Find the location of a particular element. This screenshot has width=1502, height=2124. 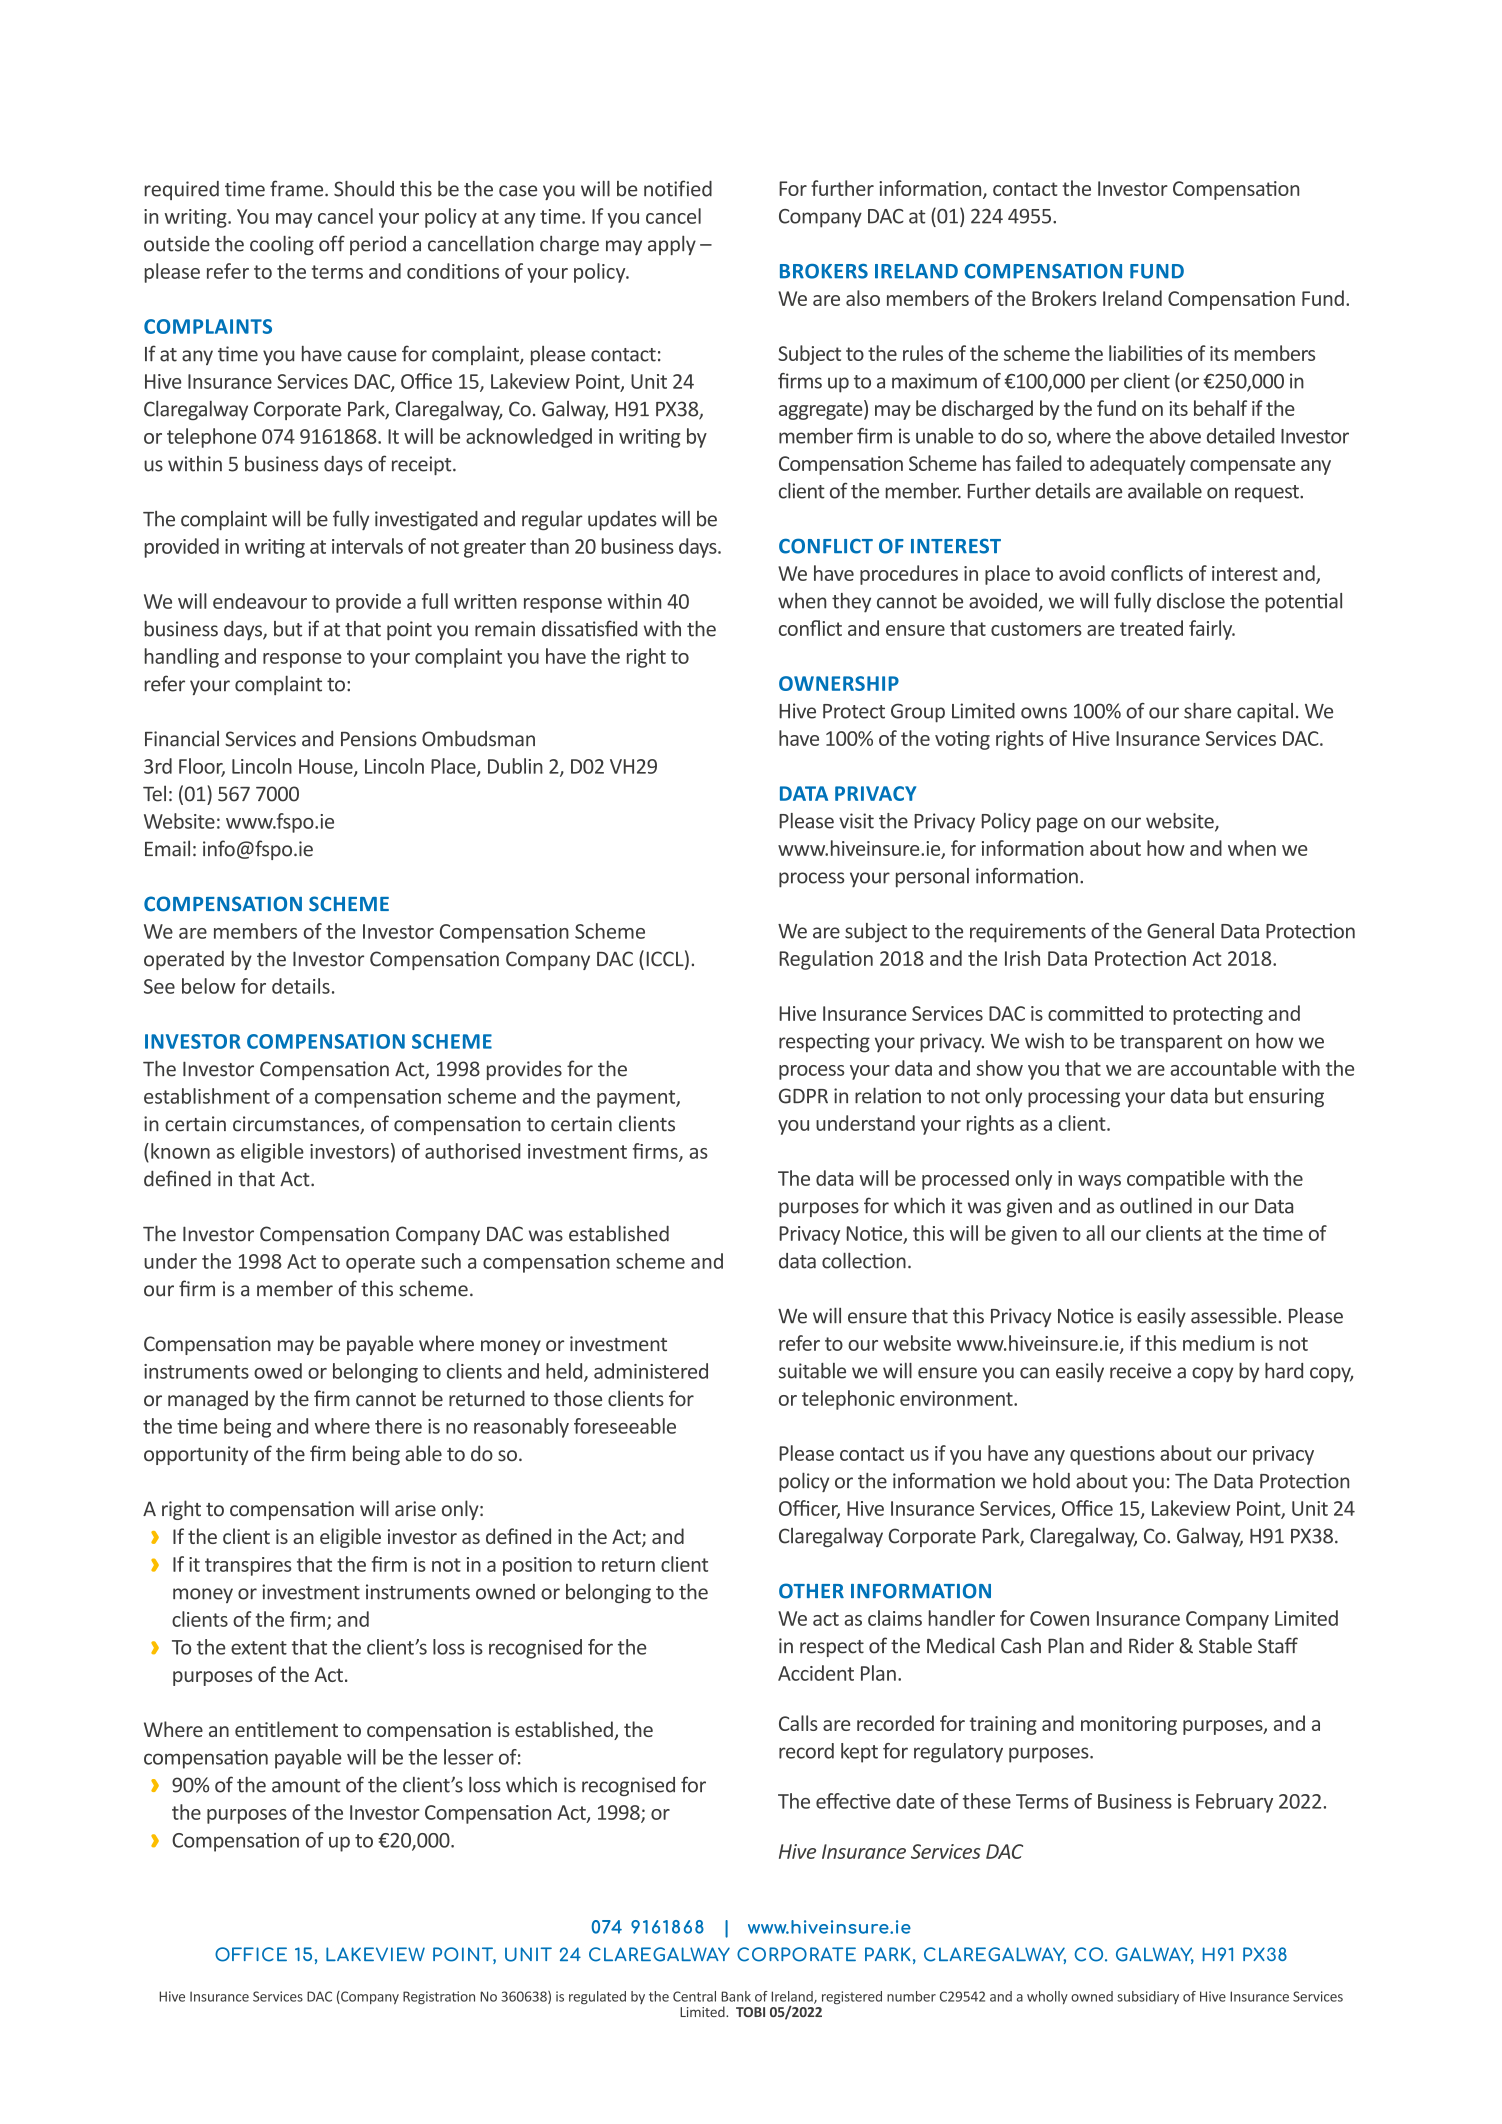

receive is located at coordinates (1140, 1371).
